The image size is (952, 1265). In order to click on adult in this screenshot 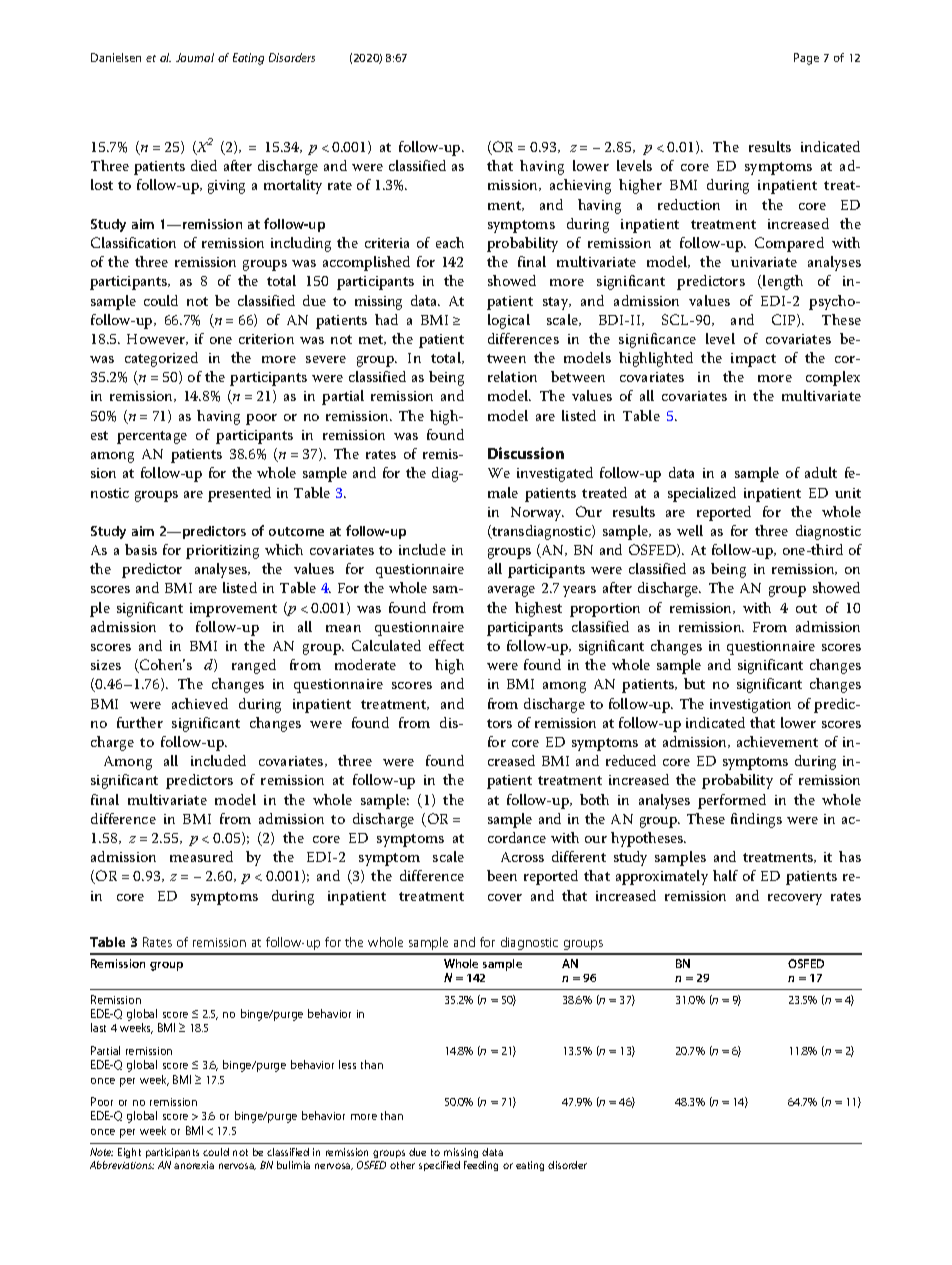, I will do `click(821, 472)`.
